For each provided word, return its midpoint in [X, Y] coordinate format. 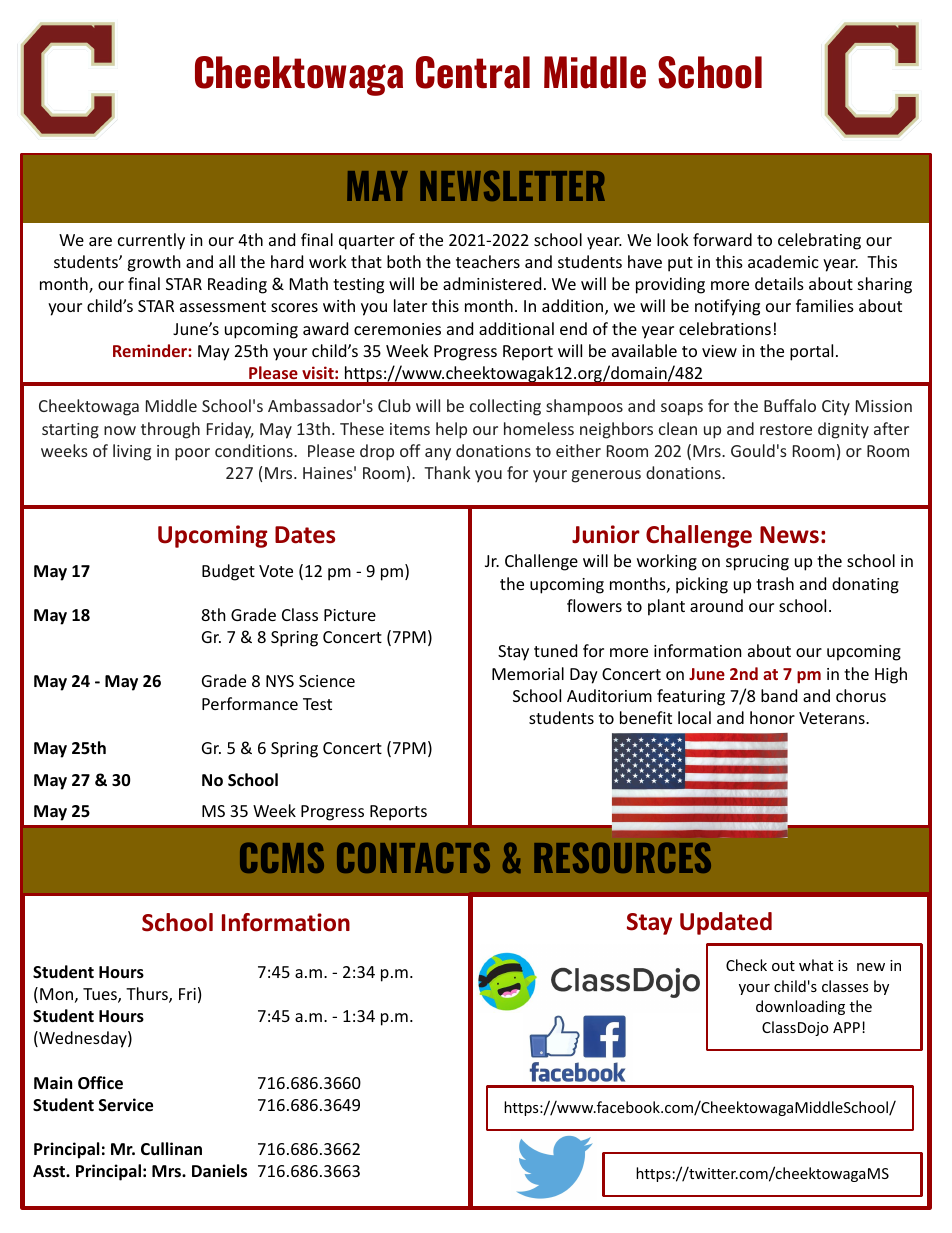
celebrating [819, 241]
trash [775, 583]
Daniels [219, 1171]
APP [846, 1027]
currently [151, 241]
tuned [555, 650]
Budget [228, 572]
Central [473, 72]
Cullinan [171, 1148]
